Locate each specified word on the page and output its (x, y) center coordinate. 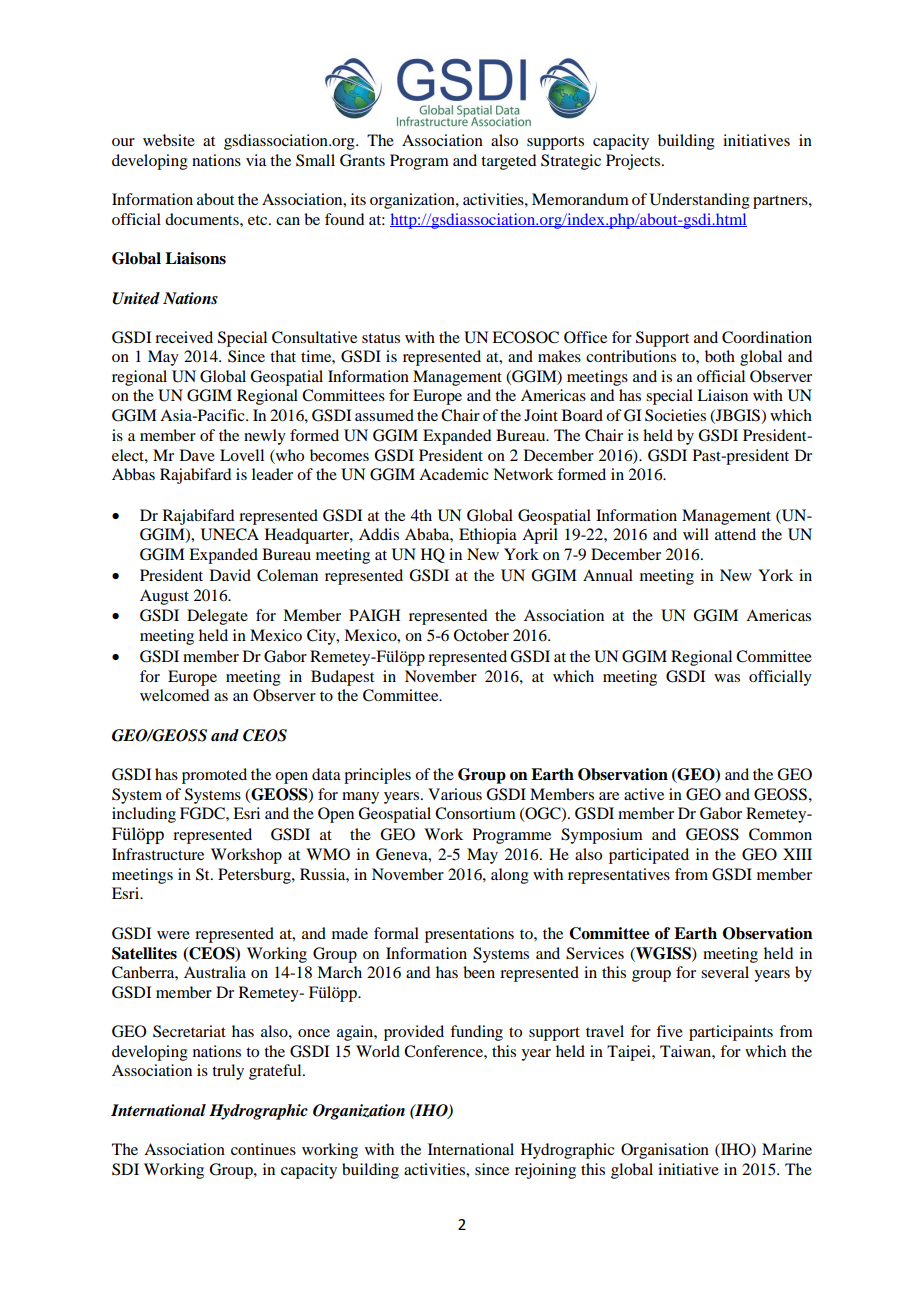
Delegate (217, 617)
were (173, 935)
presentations (469, 935)
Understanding (700, 201)
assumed (384, 415)
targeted (508, 162)
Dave (197, 455)
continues (263, 1149)
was (727, 678)
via (256, 160)
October (481, 635)
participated (649, 856)
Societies (675, 415)
